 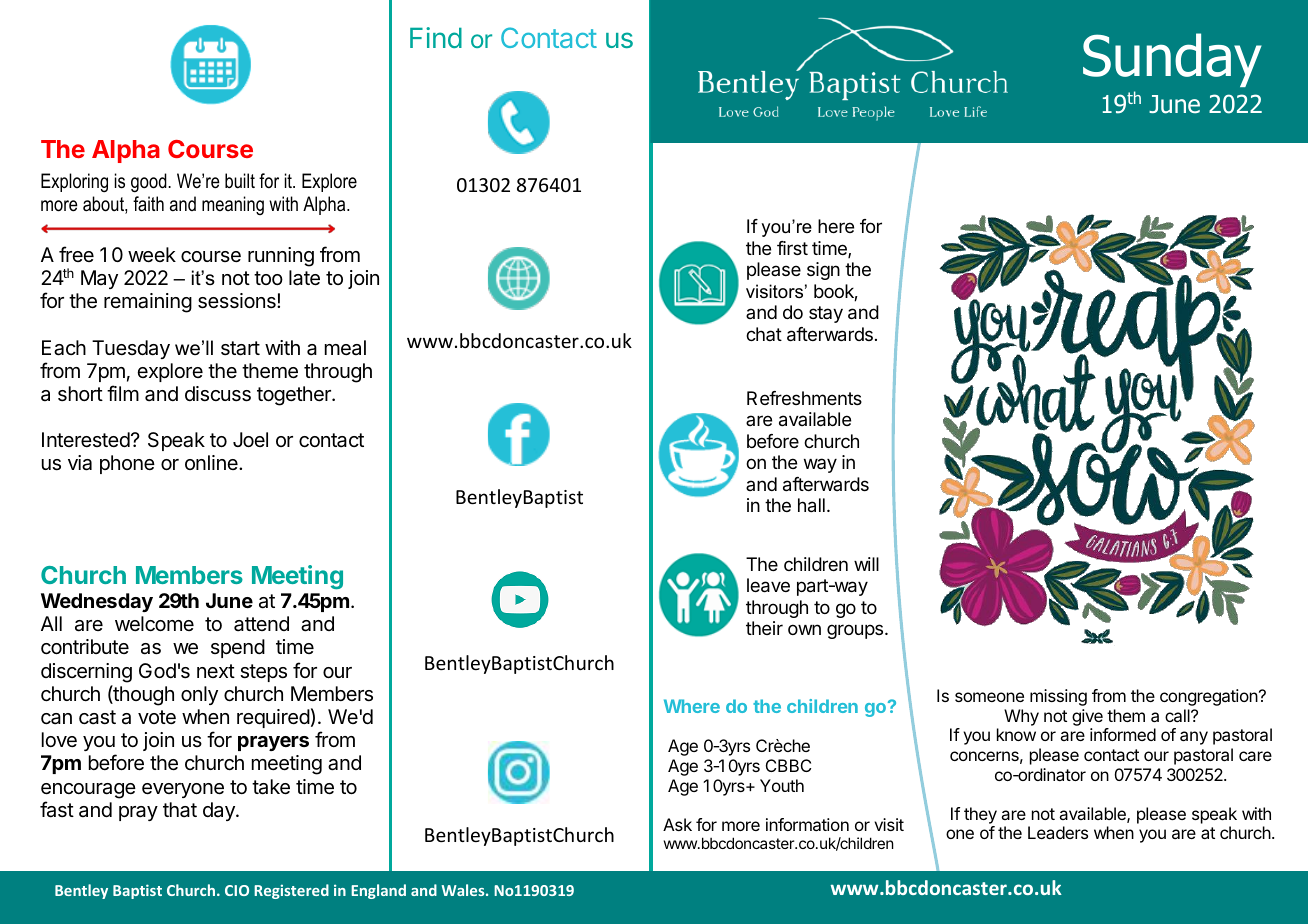 What do you see at coordinates (436, 37) in the screenshot?
I see `Find` at bounding box center [436, 37].
